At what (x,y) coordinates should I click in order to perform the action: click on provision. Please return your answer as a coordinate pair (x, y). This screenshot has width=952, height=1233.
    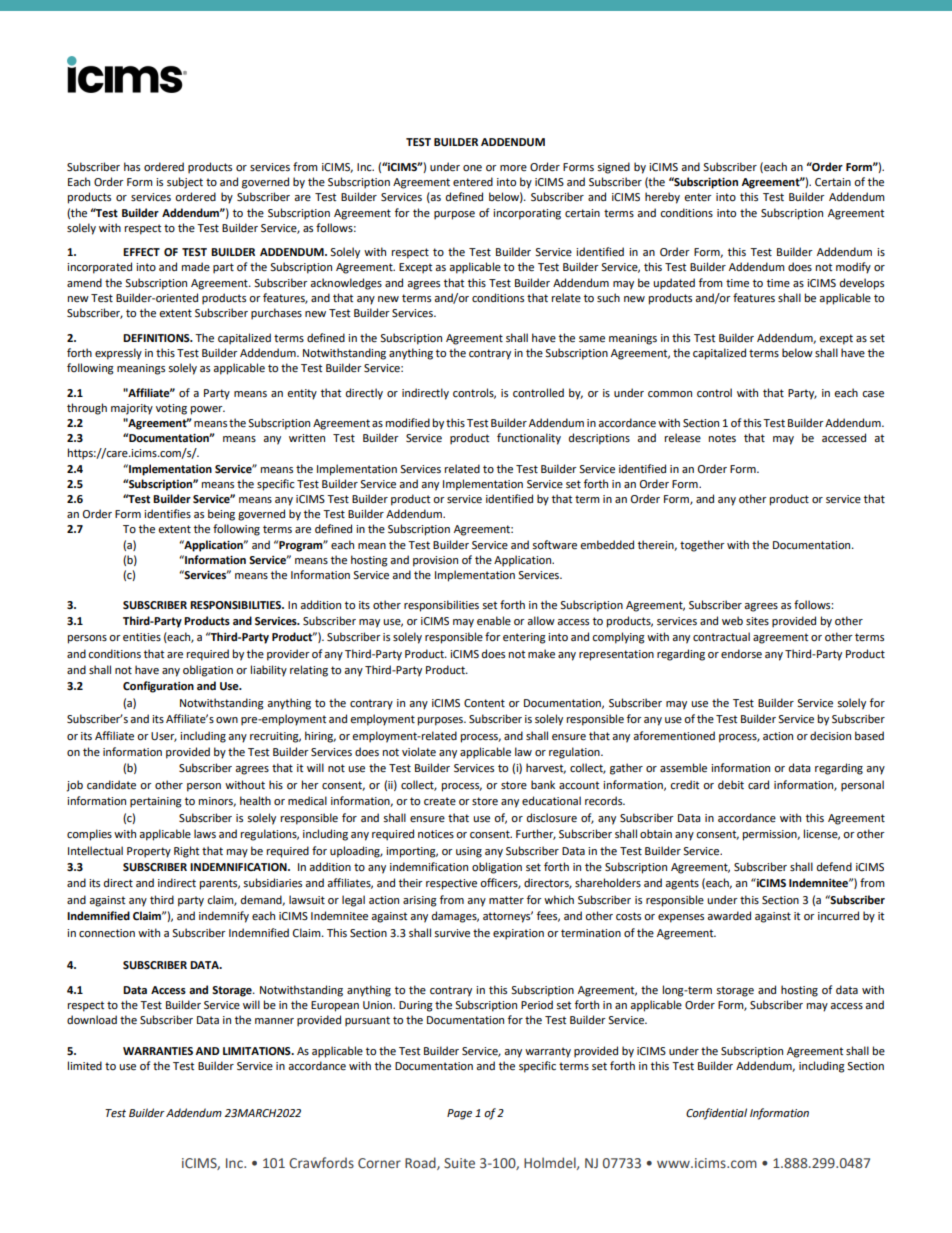
    Looking at the image, I should click on (435, 561).
